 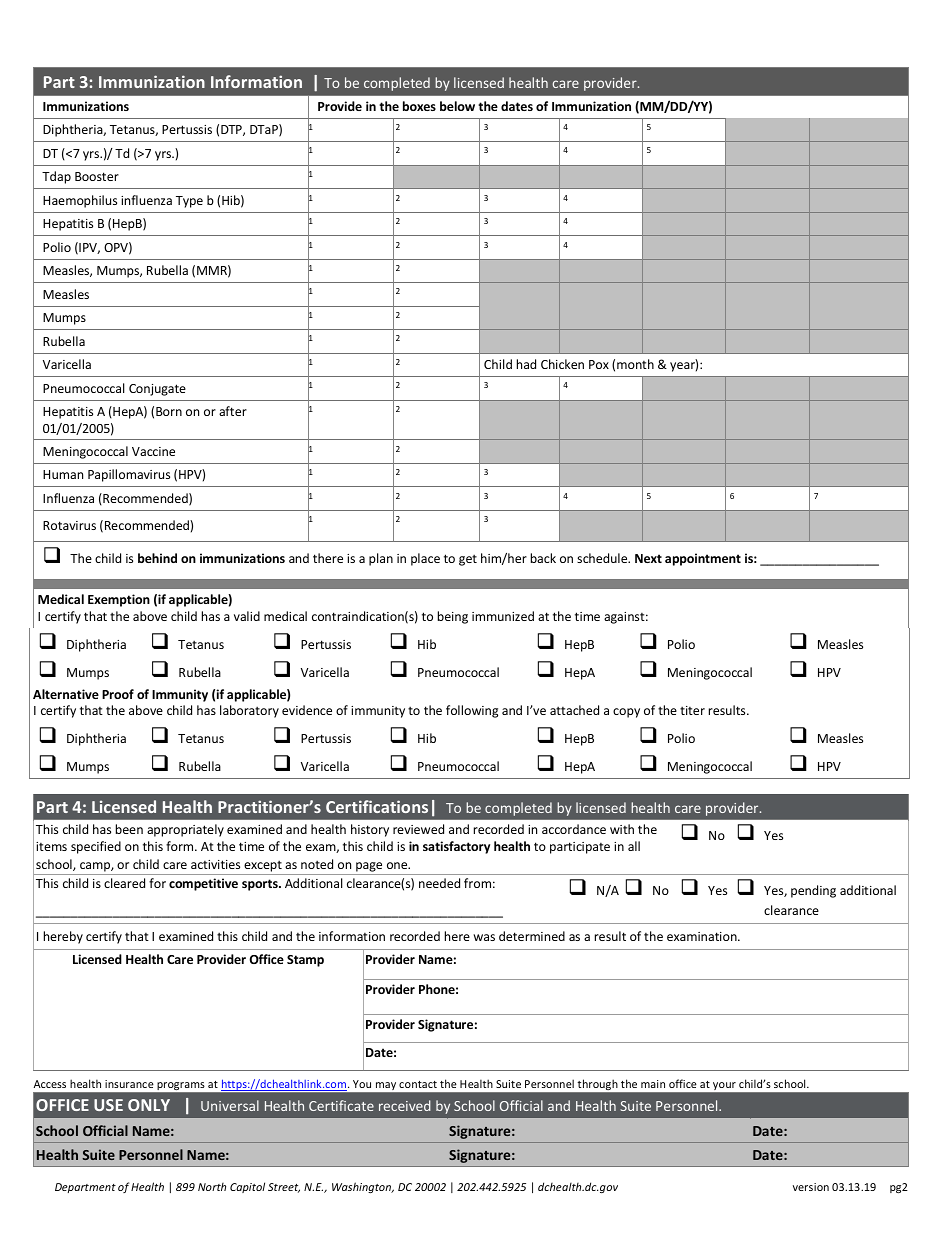 I want to click on month, so click(x=635, y=364).
